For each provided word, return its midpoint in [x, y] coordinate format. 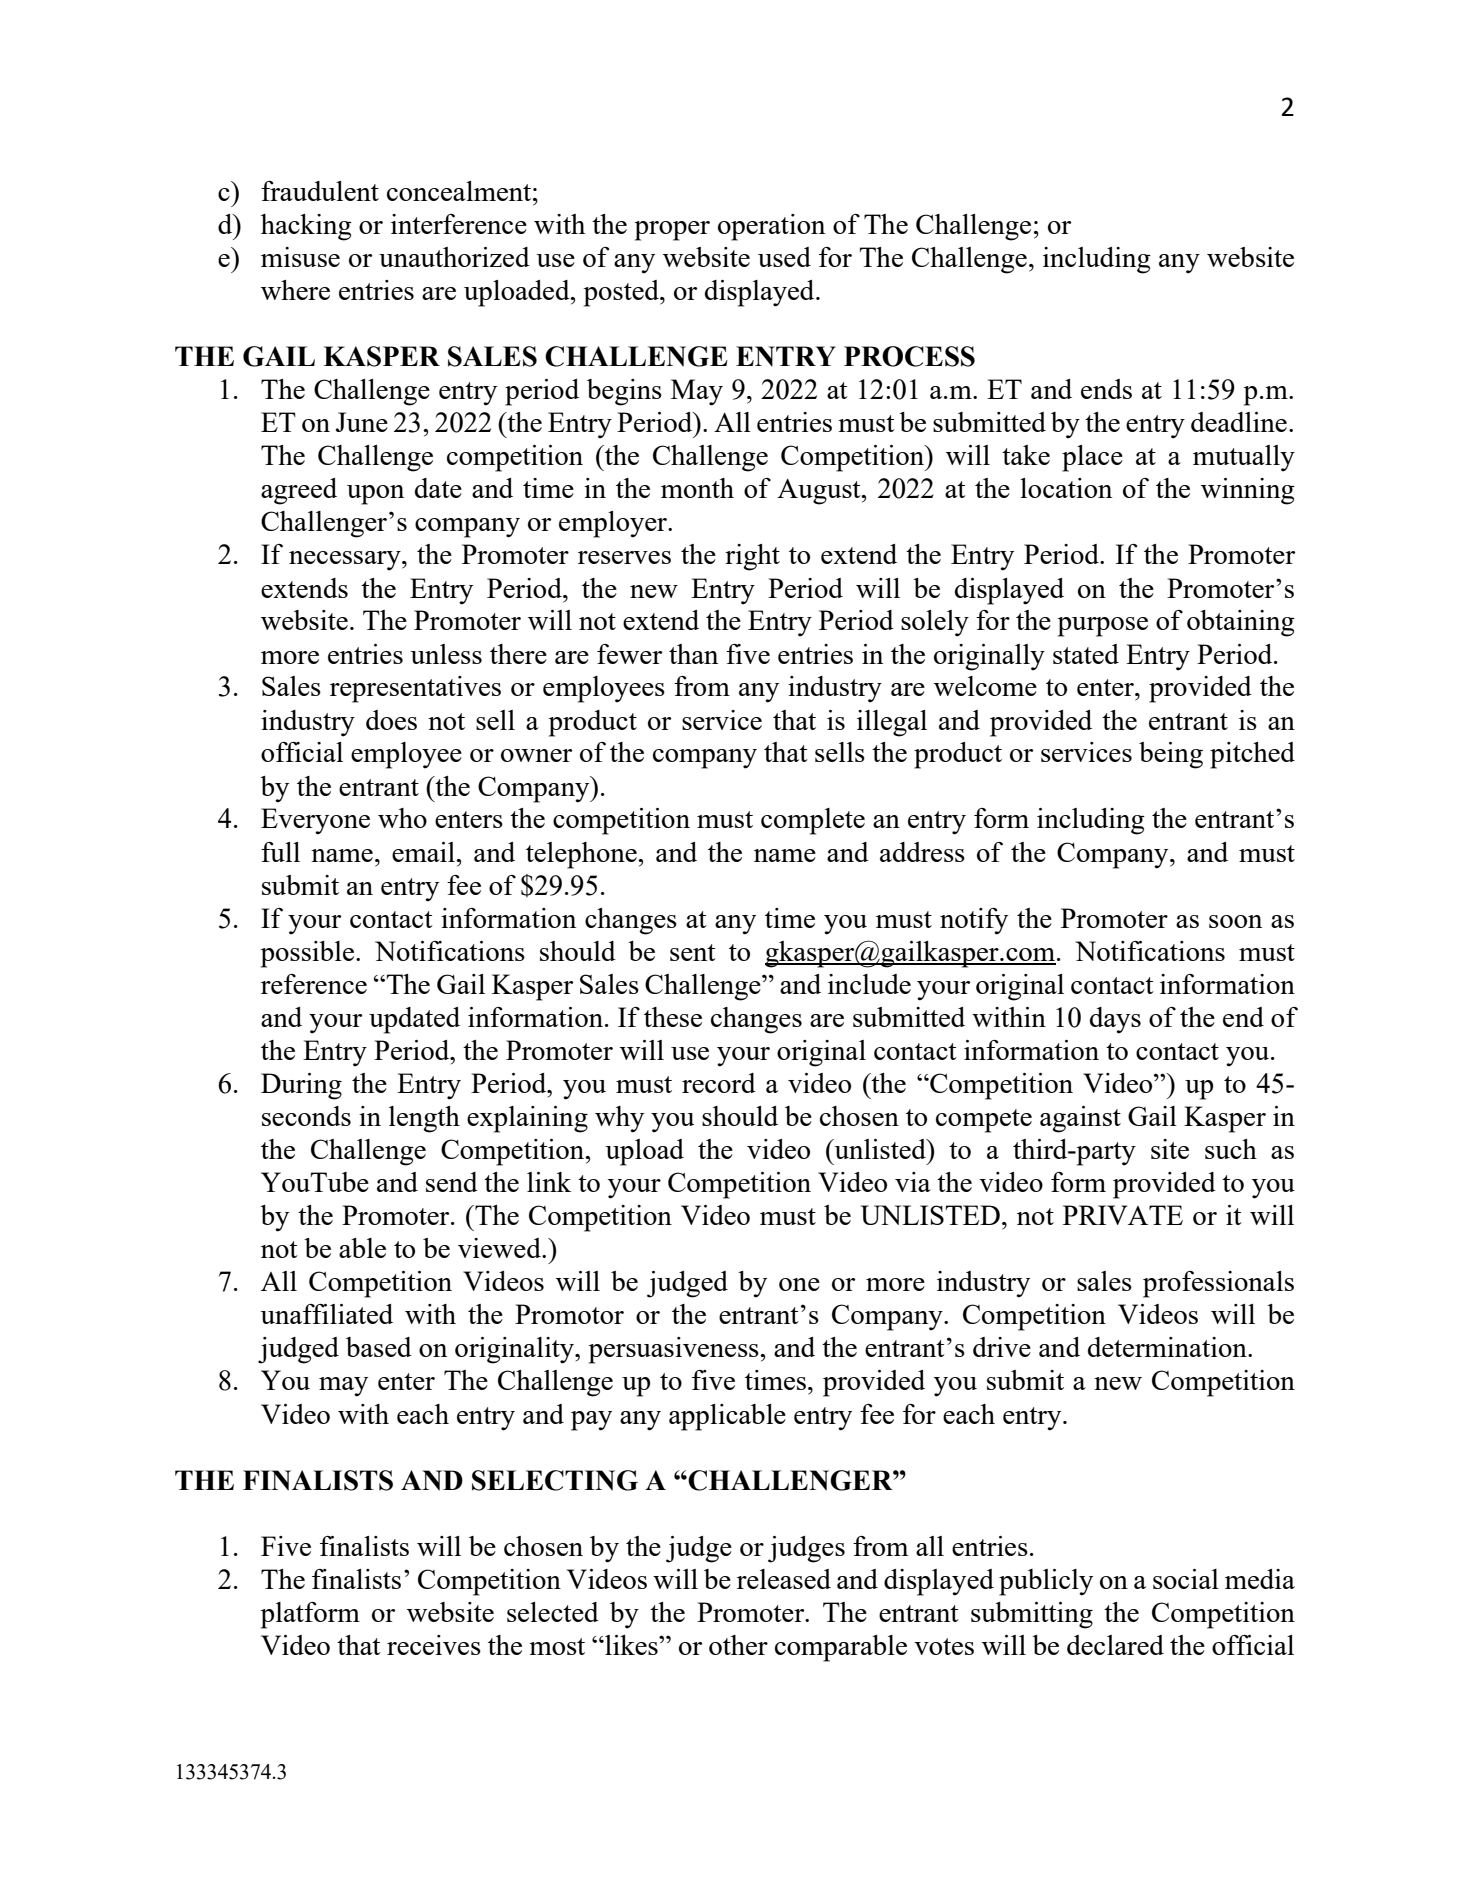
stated [1086, 654]
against [1080, 1119]
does [391, 720]
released [784, 1579]
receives [434, 1645]
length [424, 1119]
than [693, 654]
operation [771, 227]
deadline [1239, 422]
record [719, 1083]
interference [459, 224]
